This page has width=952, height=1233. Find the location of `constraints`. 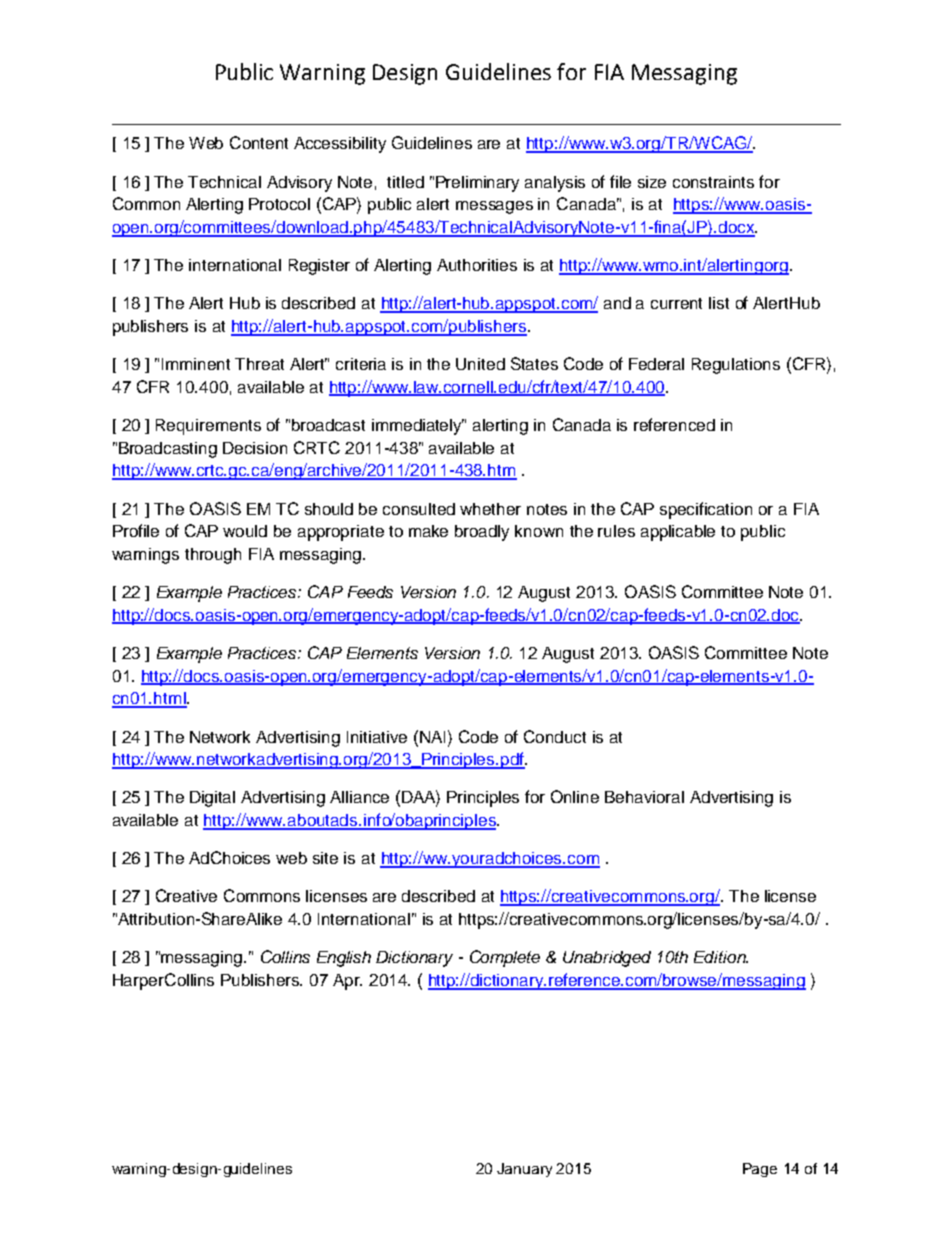

constraints is located at coordinates (713, 182).
